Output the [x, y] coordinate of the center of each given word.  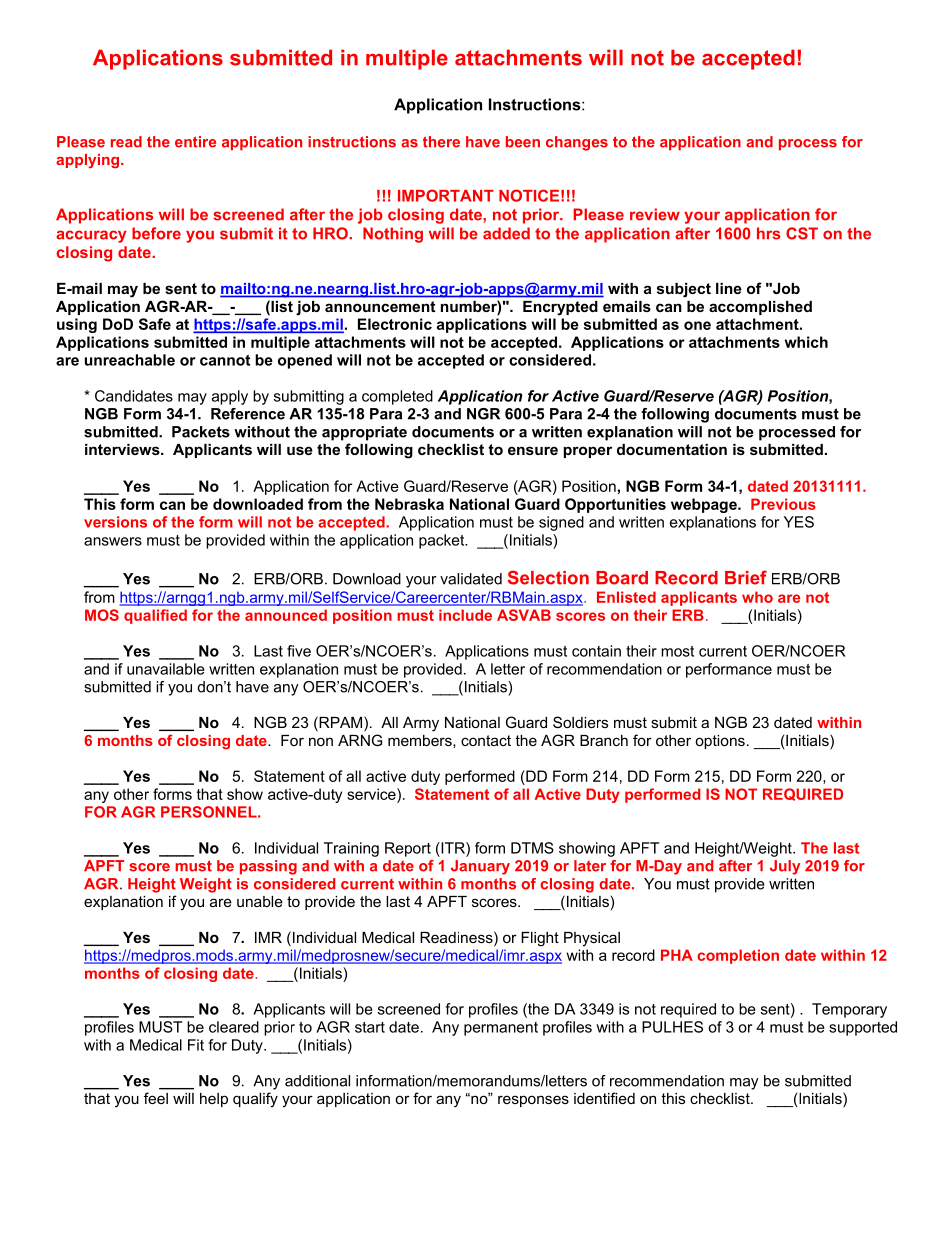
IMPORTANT [446, 195]
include [465, 615]
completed [397, 397]
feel [156, 1098]
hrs [768, 233]
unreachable [130, 360]
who [757, 597]
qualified [155, 616]
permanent [501, 1029]
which [806, 342]
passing [268, 867]
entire [195, 142]
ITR [453, 848]
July [785, 867]
